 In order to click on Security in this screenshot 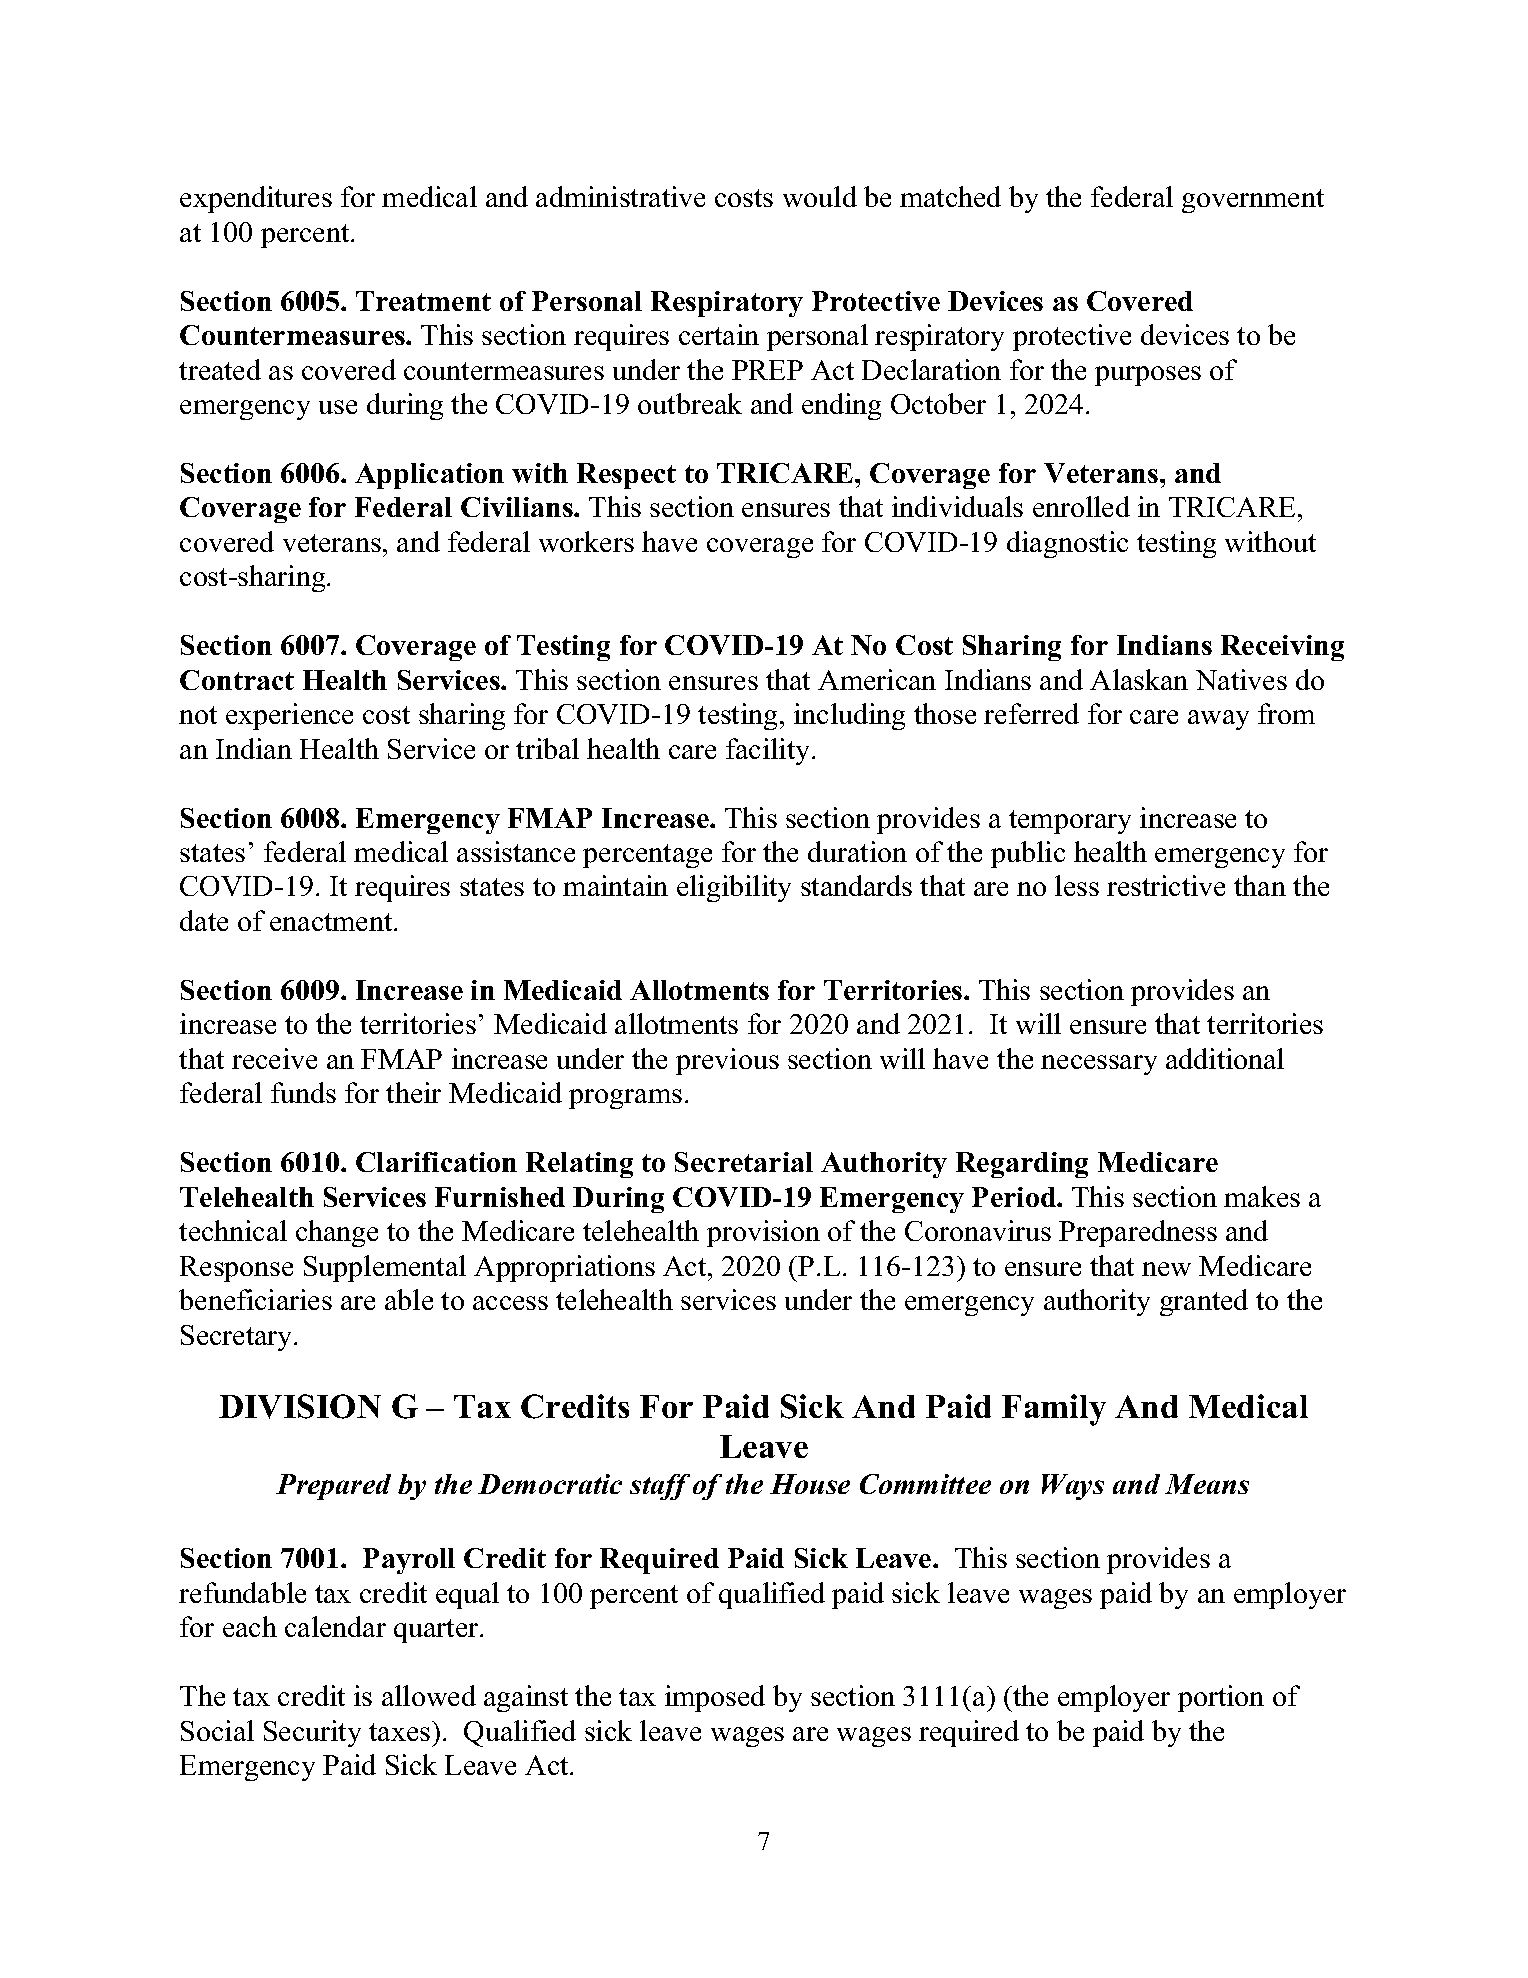, I will do `click(312, 1733)`.
